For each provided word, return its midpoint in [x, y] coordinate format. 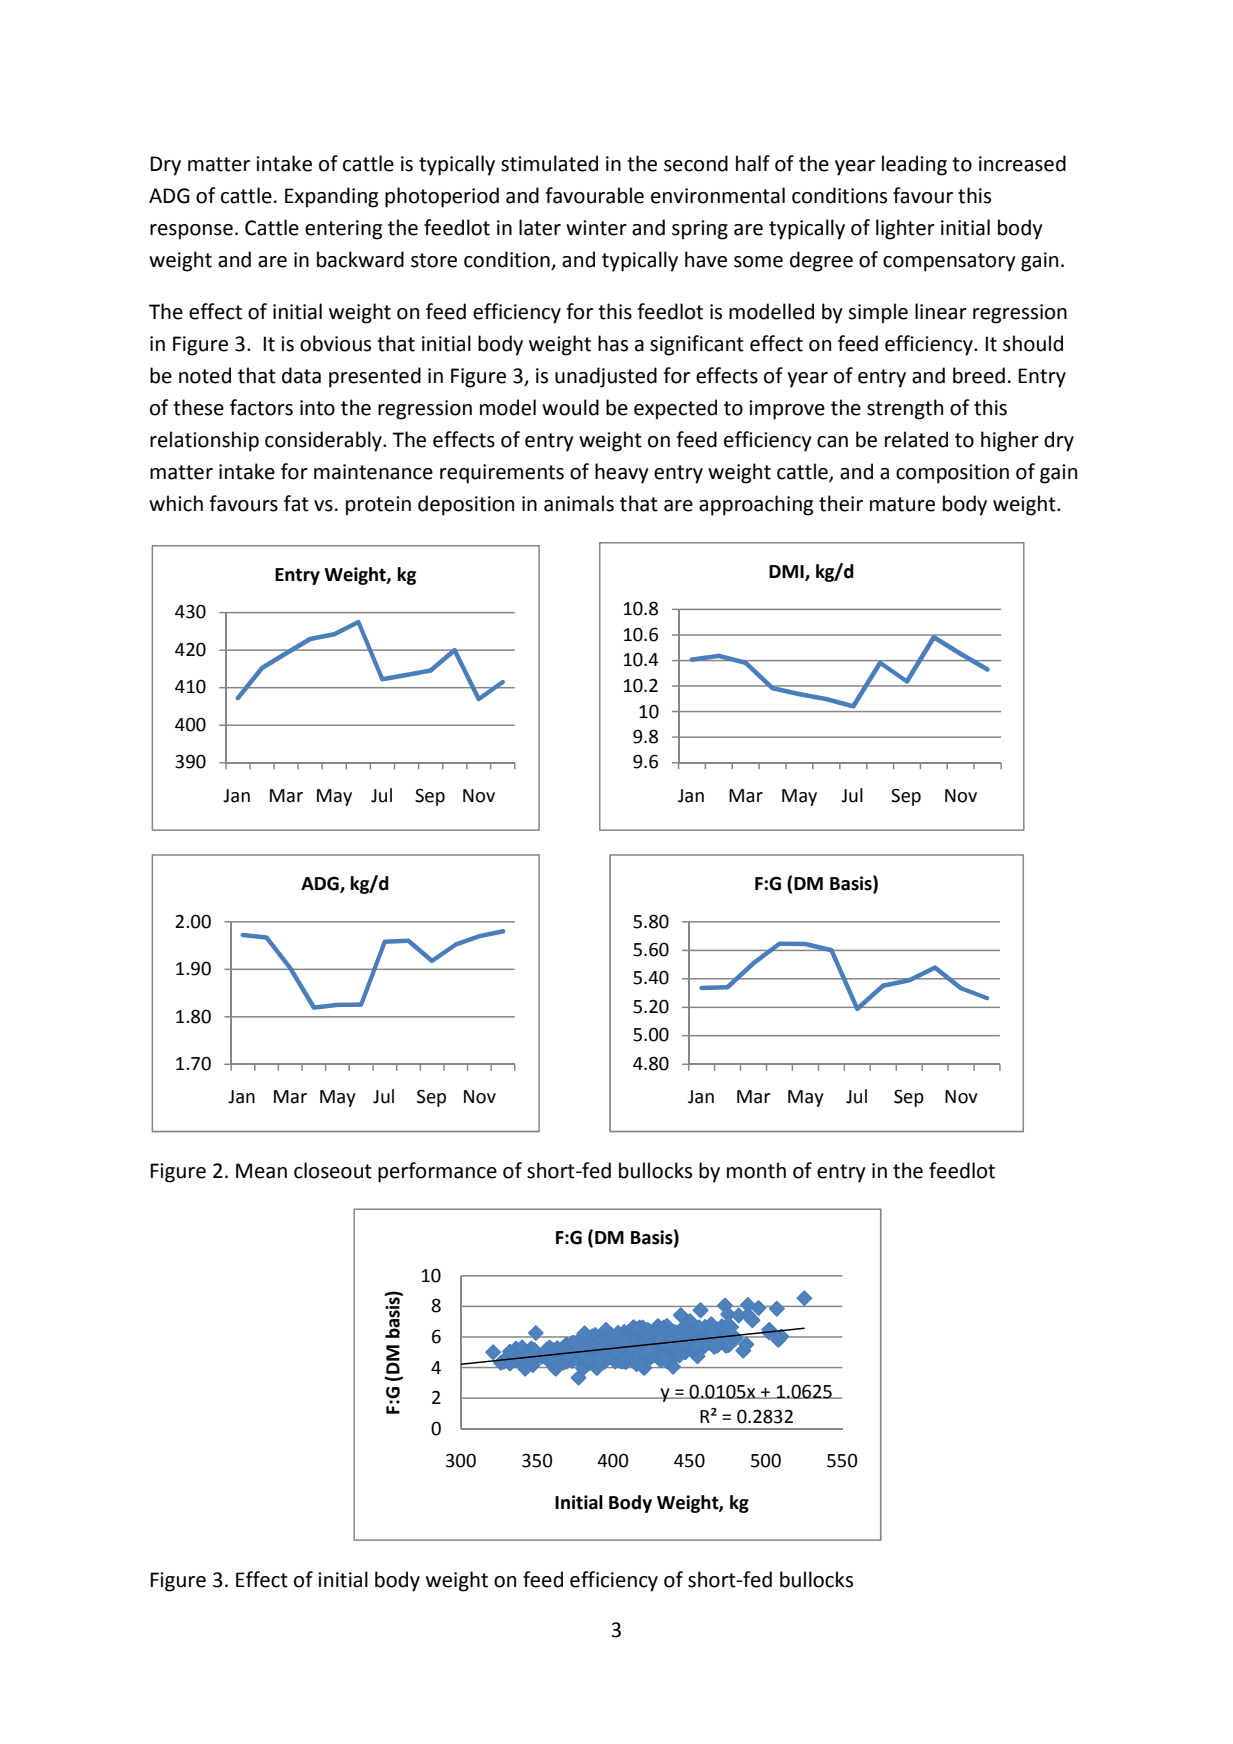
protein [378, 506]
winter [596, 228]
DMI [787, 572]
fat [296, 503]
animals [579, 503]
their [841, 503]
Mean [261, 1171]
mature [902, 504]
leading [914, 165]
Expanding [331, 197]
